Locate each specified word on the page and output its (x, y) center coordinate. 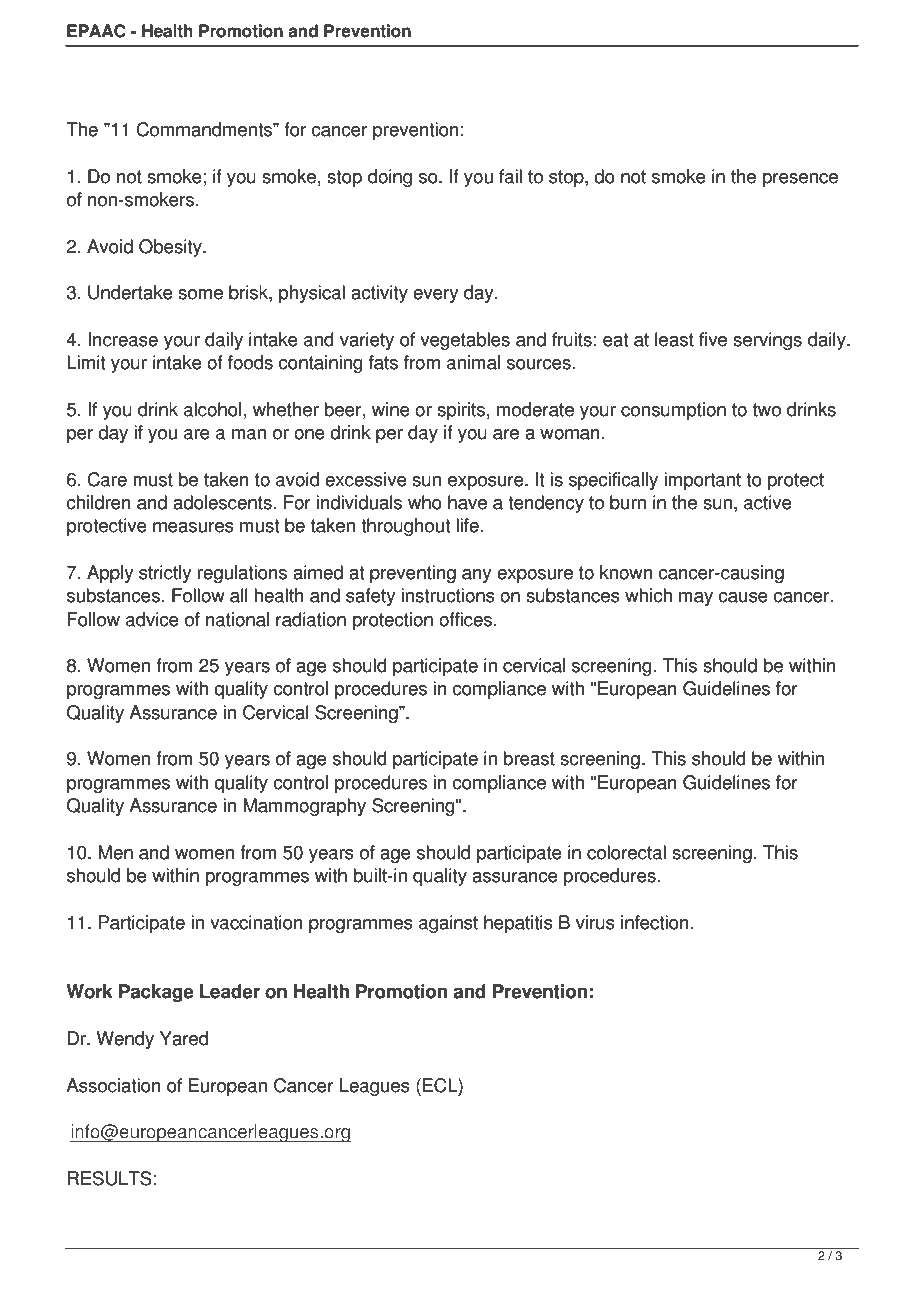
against (448, 924)
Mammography (304, 807)
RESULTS (110, 1178)
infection (655, 922)
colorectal (626, 852)
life (467, 525)
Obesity (171, 248)
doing (390, 178)
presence (800, 180)
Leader (230, 991)
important (702, 481)
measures (193, 527)
